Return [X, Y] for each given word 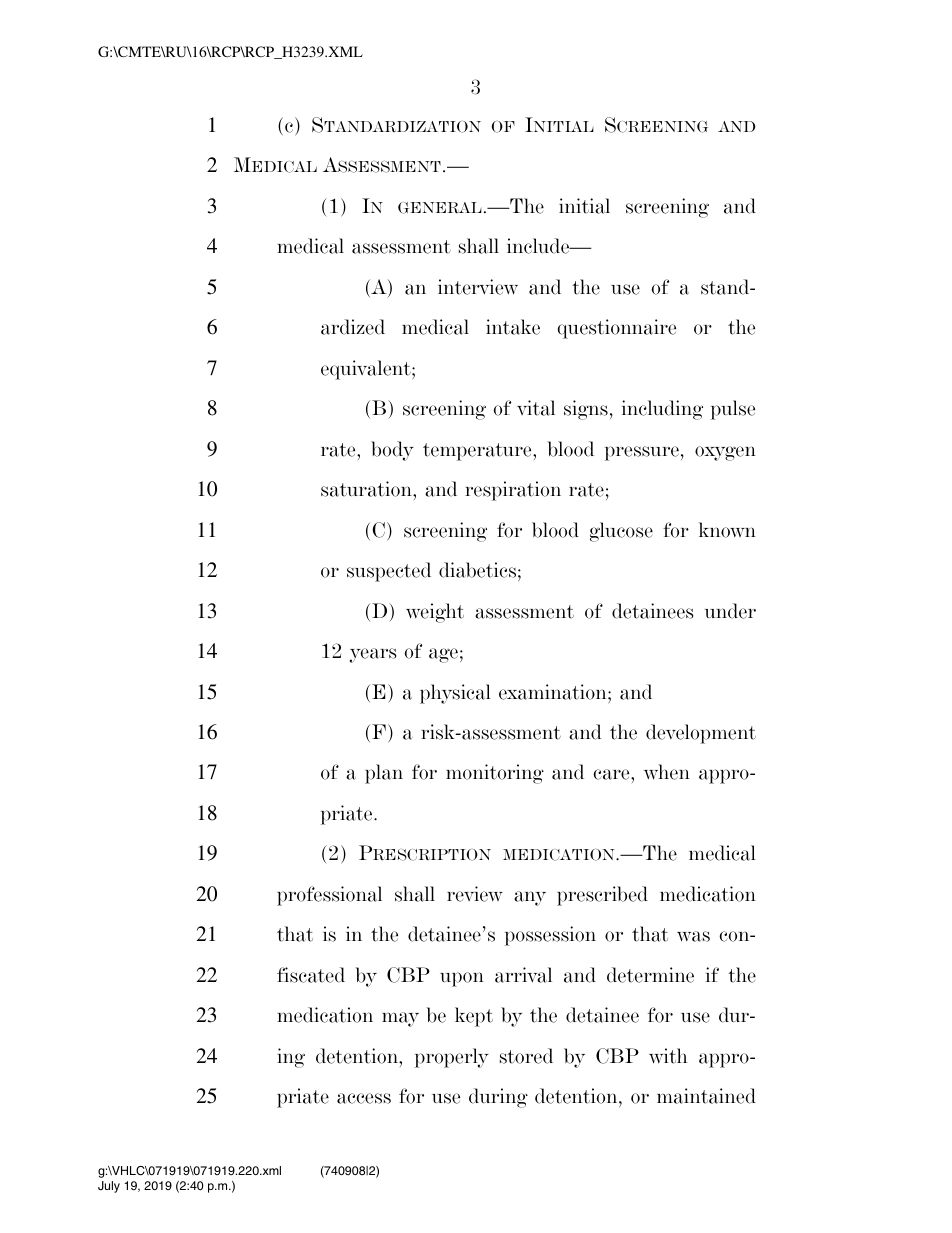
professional [329, 896]
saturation [367, 489]
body [392, 451]
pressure [642, 453]
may [400, 1019]
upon [462, 979]
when [667, 772]
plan [384, 774]
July [109, 1187]
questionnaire [616, 329]
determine [650, 975]
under [730, 611]
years [373, 655]
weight [435, 613]
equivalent [367, 370]
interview [478, 287]
